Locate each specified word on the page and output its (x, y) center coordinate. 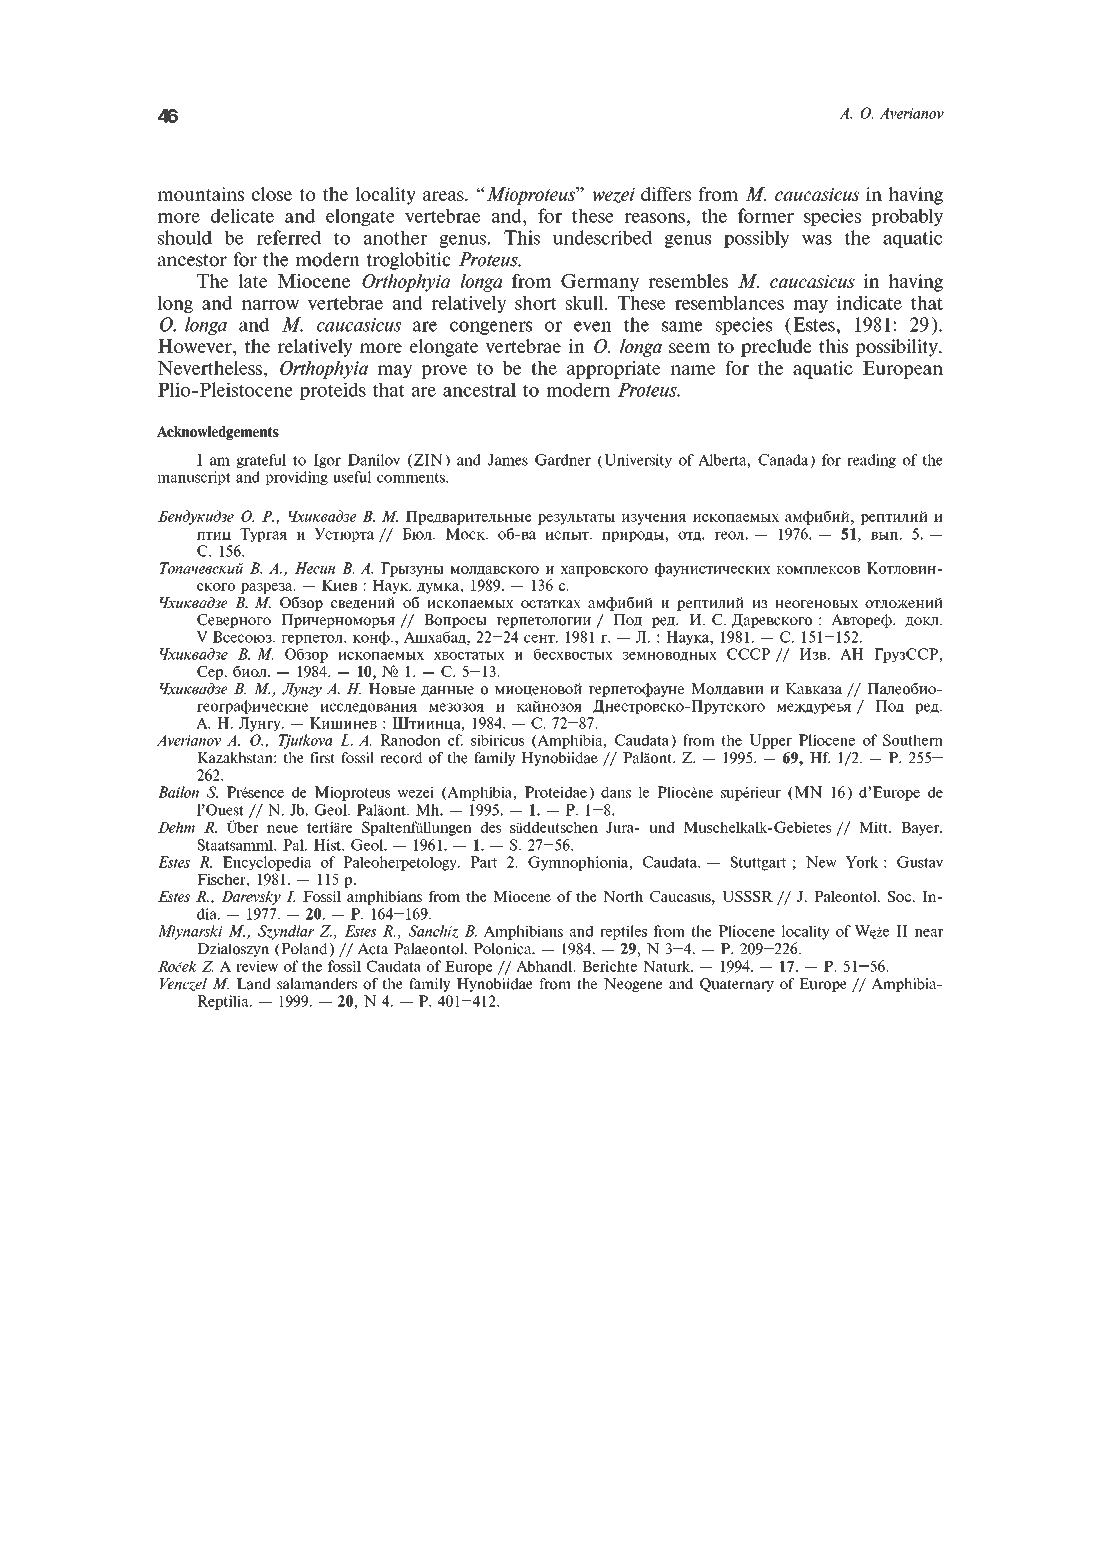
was (816, 240)
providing (296, 478)
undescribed (602, 237)
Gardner (563, 460)
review (257, 966)
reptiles (623, 932)
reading (871, 461)
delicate (242, 215)
